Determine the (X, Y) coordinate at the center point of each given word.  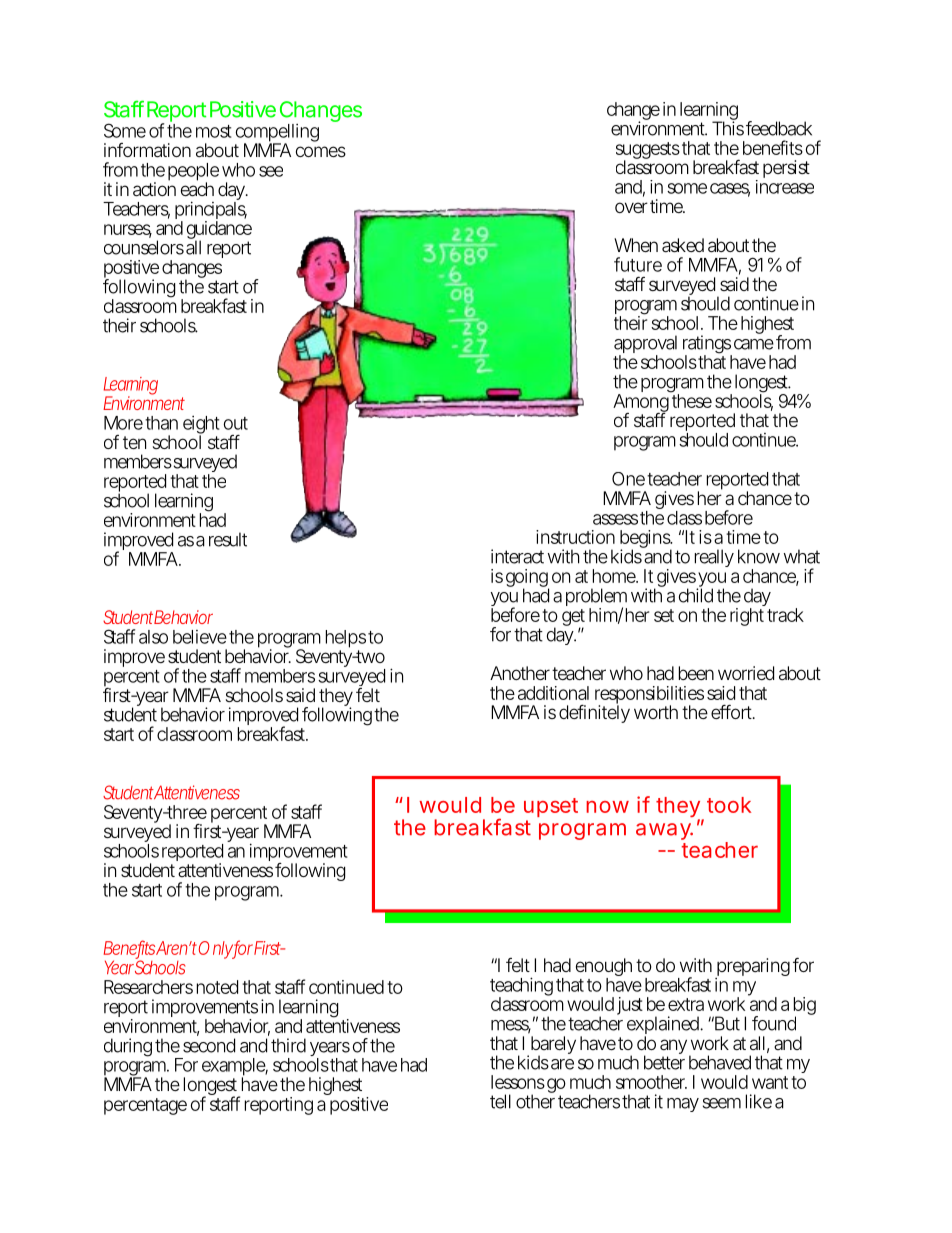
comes (321, 151)
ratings (707, 346)
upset (551, 807)
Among (641, 404)
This (728, 127)
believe (200, 637)
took (729, 805)
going (527, 579)
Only (216, 950)
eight (201, 426)
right (748, 615)
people (193, 173)
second (209, 1045)
